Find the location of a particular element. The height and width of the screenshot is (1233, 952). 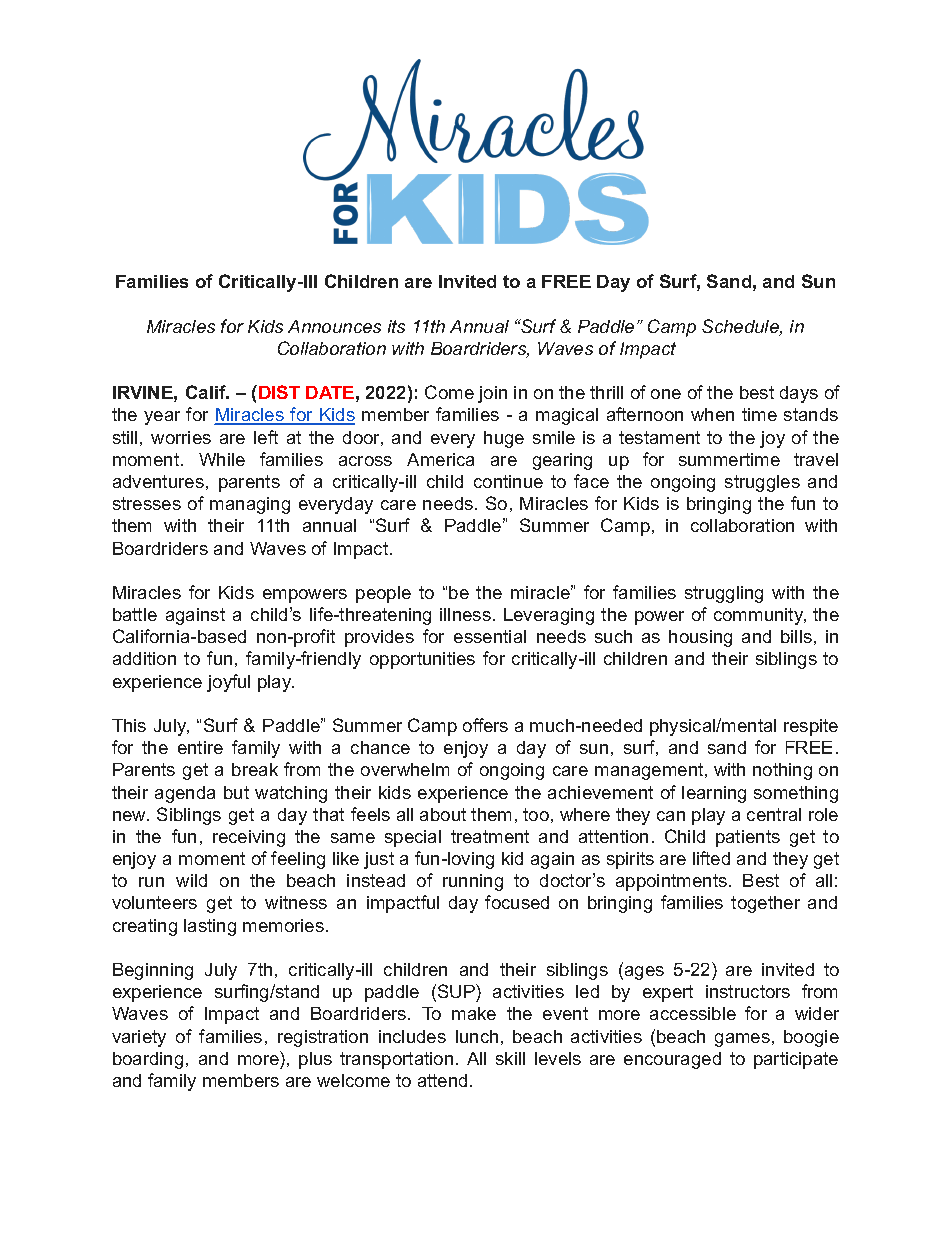

days is located at coordinates (799, 394).
